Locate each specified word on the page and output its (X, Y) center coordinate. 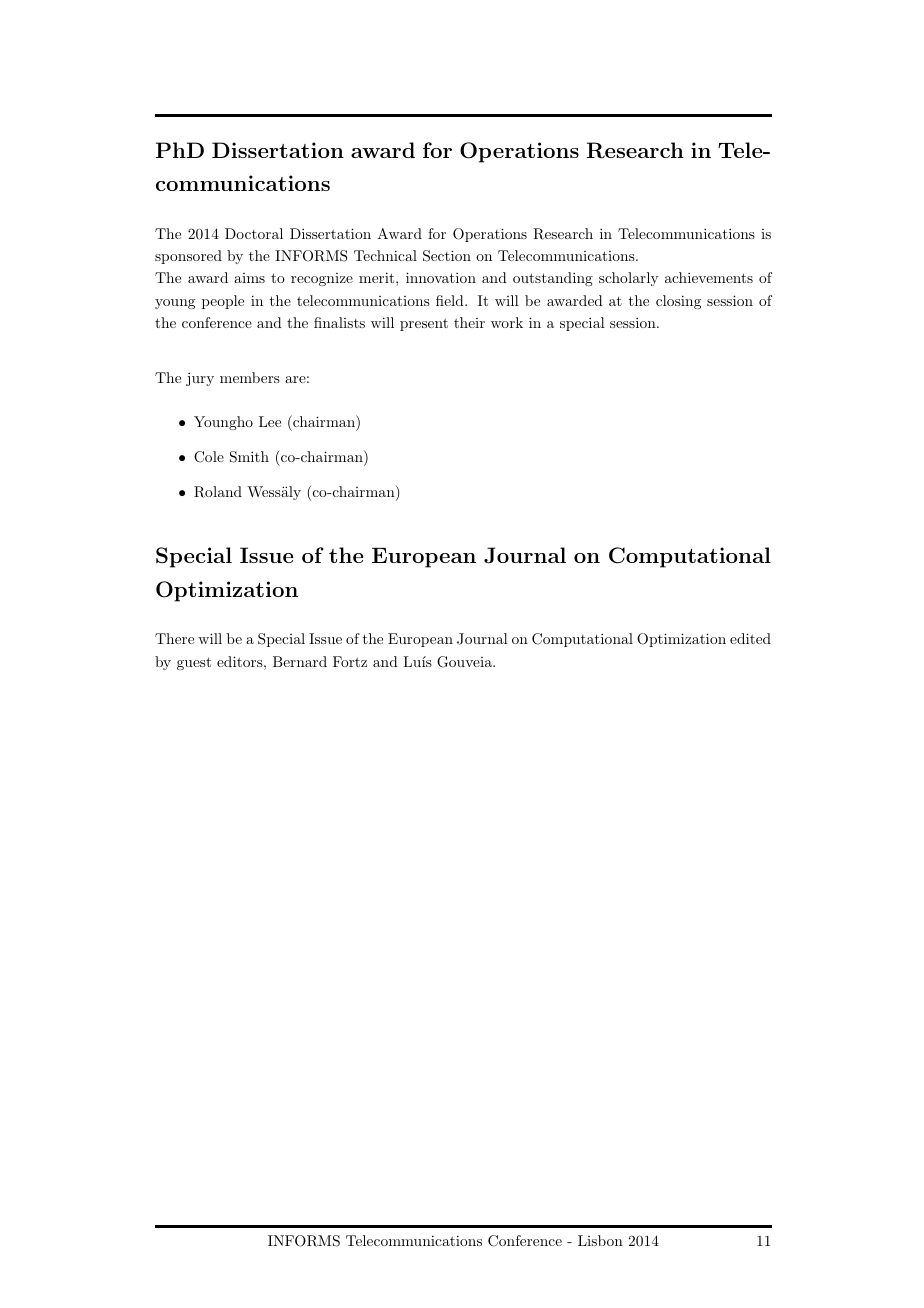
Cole (209, 457)
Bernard (300, 661)
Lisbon (600, 1240)
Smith (249, 457)
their (469, 322)
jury (200, 379)
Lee (270, 421)
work (507, 322)
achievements (709, 277)
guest (194, 663)
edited (750, 638)
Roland (218, 492)
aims (249, 278)
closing (678, 302)
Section (447, 256)
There (174, 638)
